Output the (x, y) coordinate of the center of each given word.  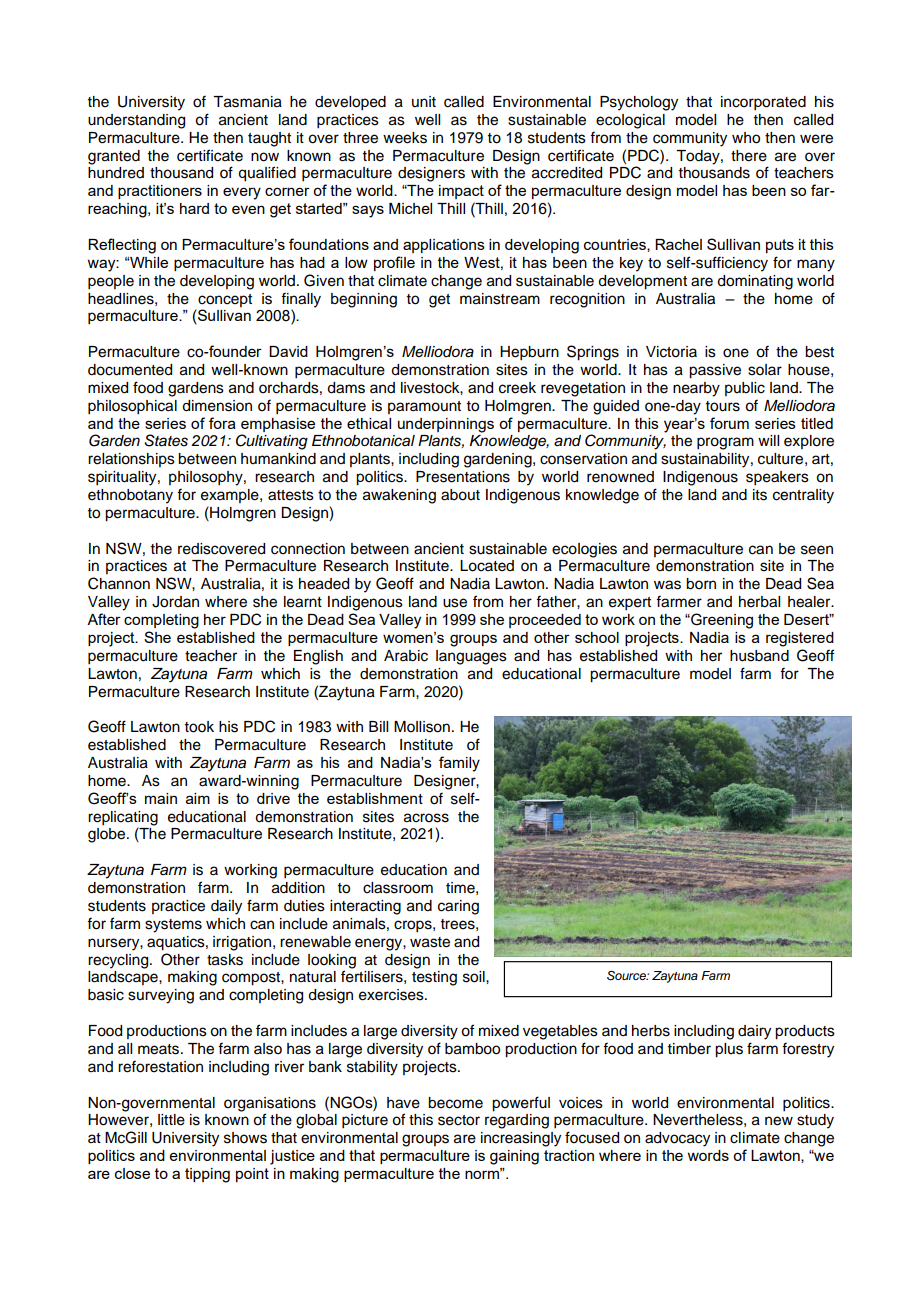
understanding (136, 121)
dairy (754, 1032)
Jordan (175, 602)
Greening (721, 621)
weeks (405, 138)
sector (459, 1120)
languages (471, 657)
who (746, 138)
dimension (217, 406)
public (745, 389)
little (171, 1120)
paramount (424, 407)
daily (226, 907)
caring (458, 907)
